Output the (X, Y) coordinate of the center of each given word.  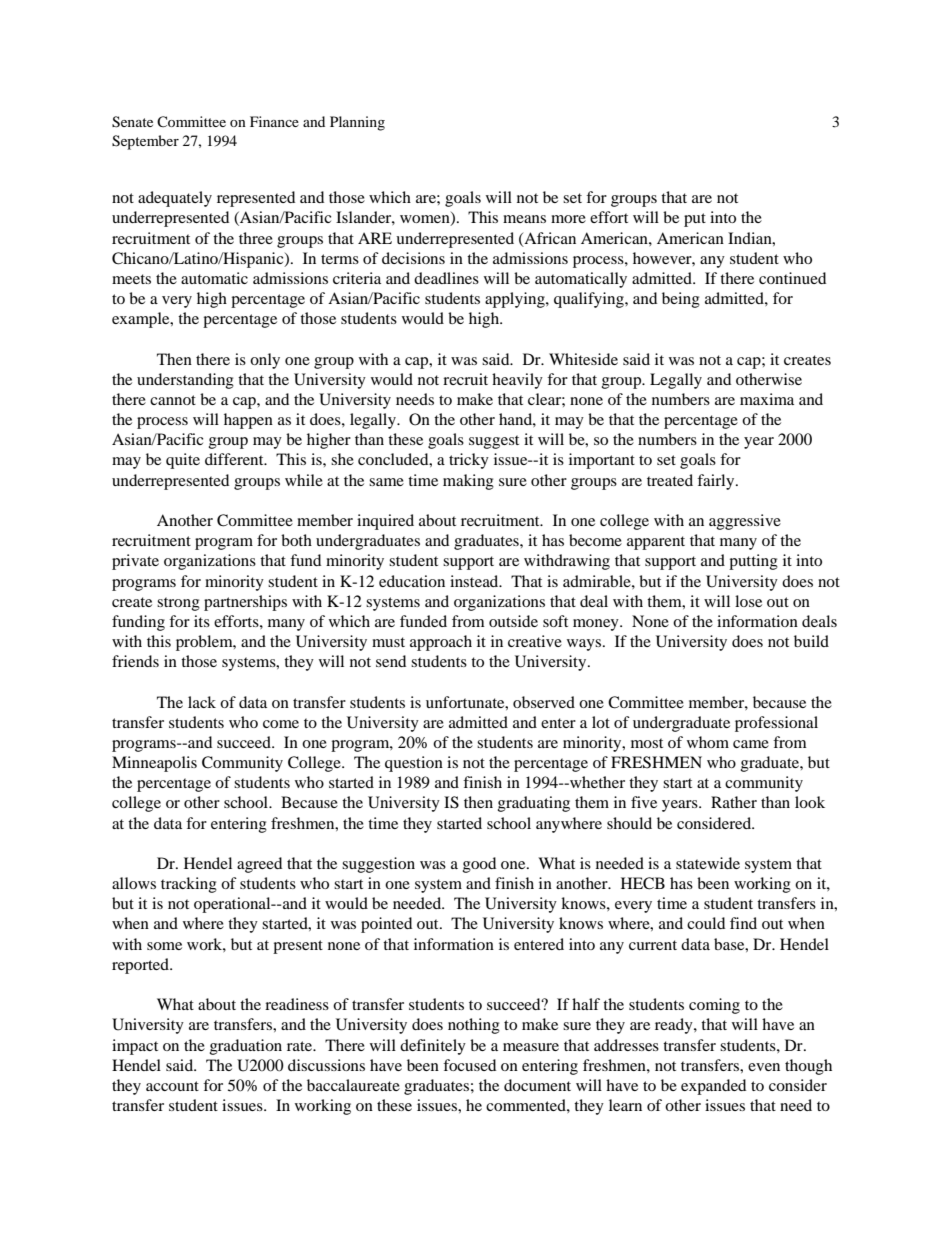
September (145, 142)
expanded (713, 1087)
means (524, 219)
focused (469, 1065)
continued (792, 278)
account (172, 1086)
